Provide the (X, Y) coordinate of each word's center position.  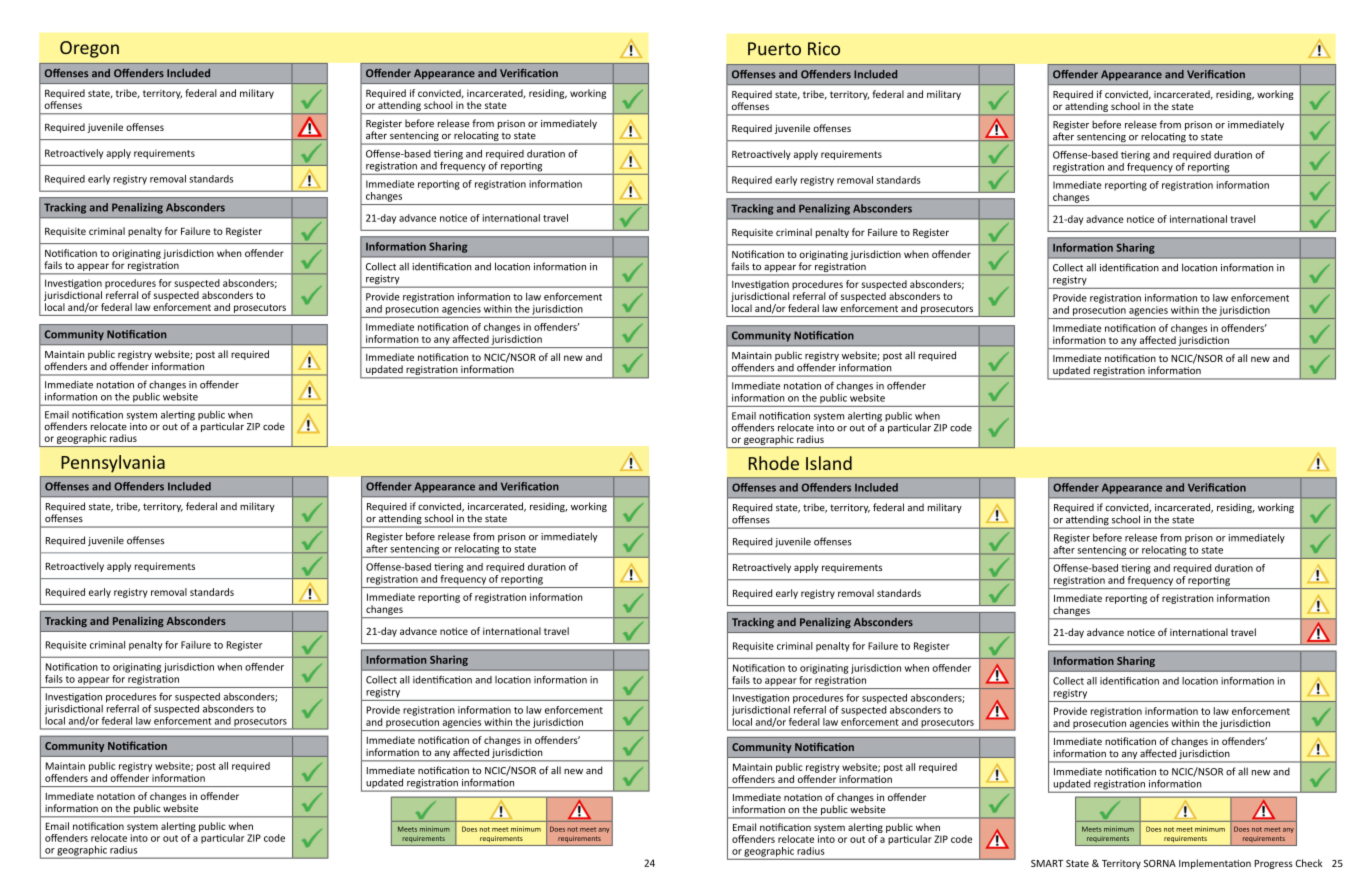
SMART (1047, 863)
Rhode (774, 463)
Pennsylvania (113, 464)
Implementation (1215, 864)
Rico (824, 49)
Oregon (89, 49)
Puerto (774, 49)
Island (829, 463)
